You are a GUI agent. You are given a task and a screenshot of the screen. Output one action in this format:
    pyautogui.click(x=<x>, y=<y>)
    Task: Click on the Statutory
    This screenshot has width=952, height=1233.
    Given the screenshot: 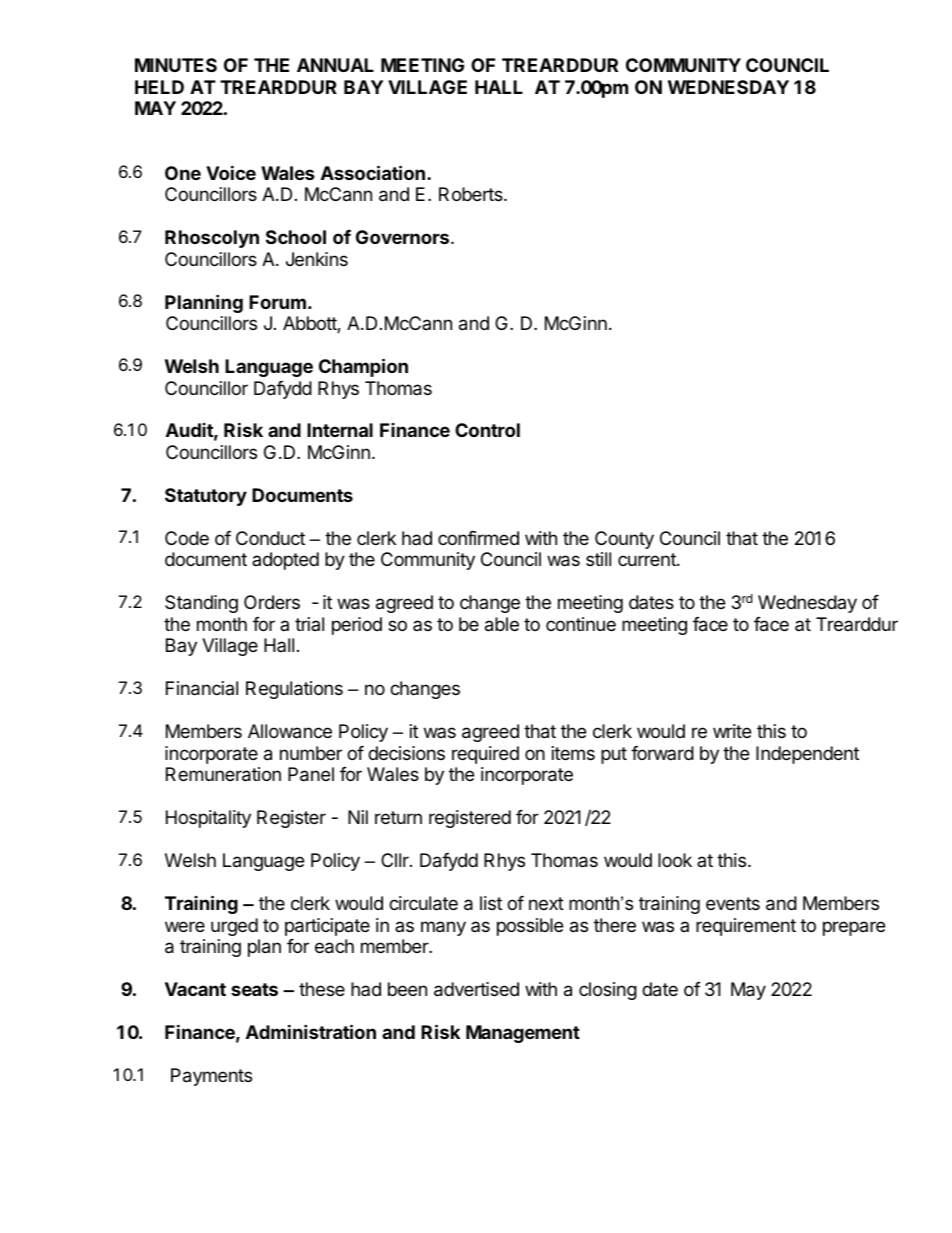 What is the action you would take?
    pyautogui.click(x=206, y=497)
